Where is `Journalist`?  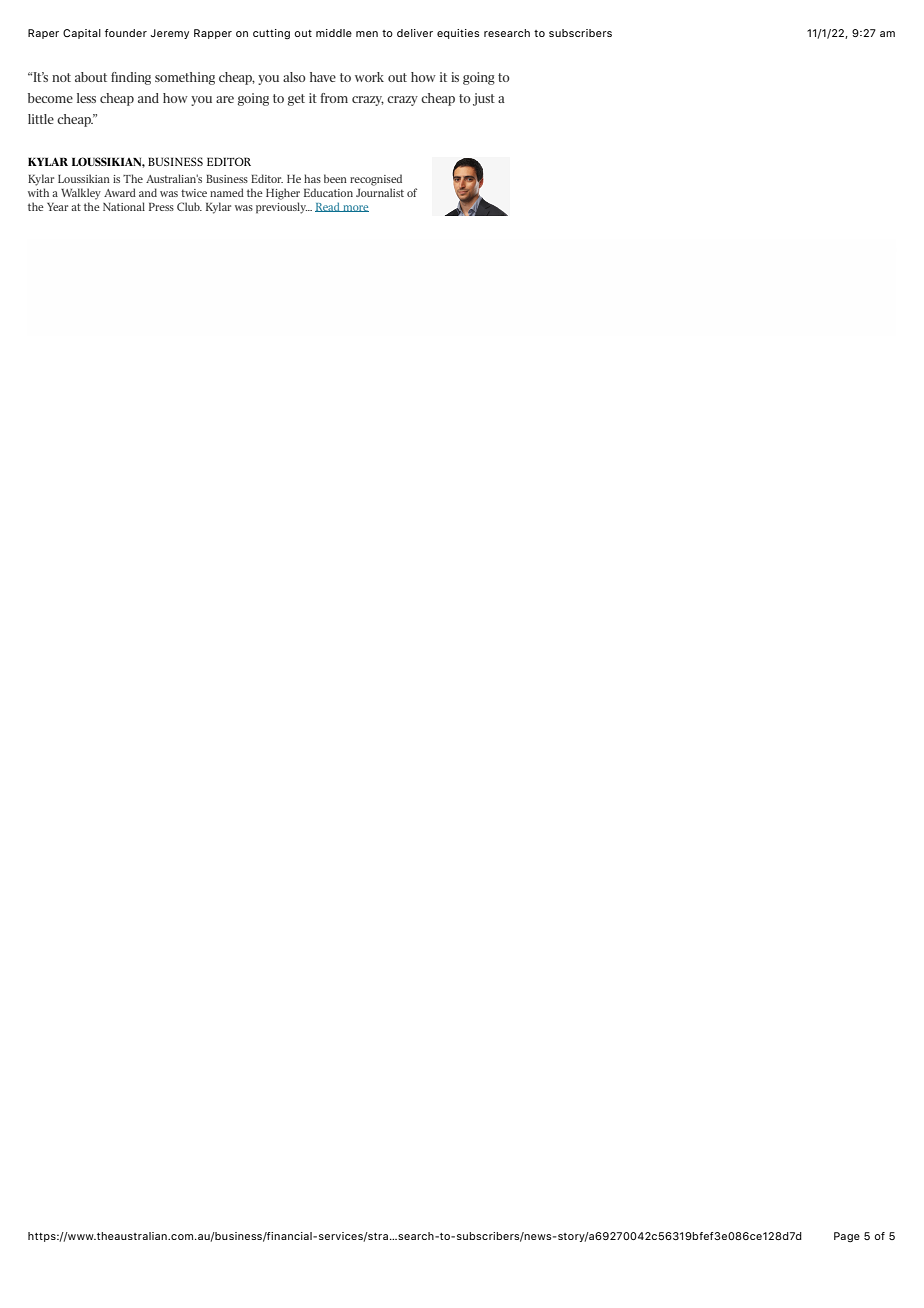 Journalist is located at coordinates (380, 192).
